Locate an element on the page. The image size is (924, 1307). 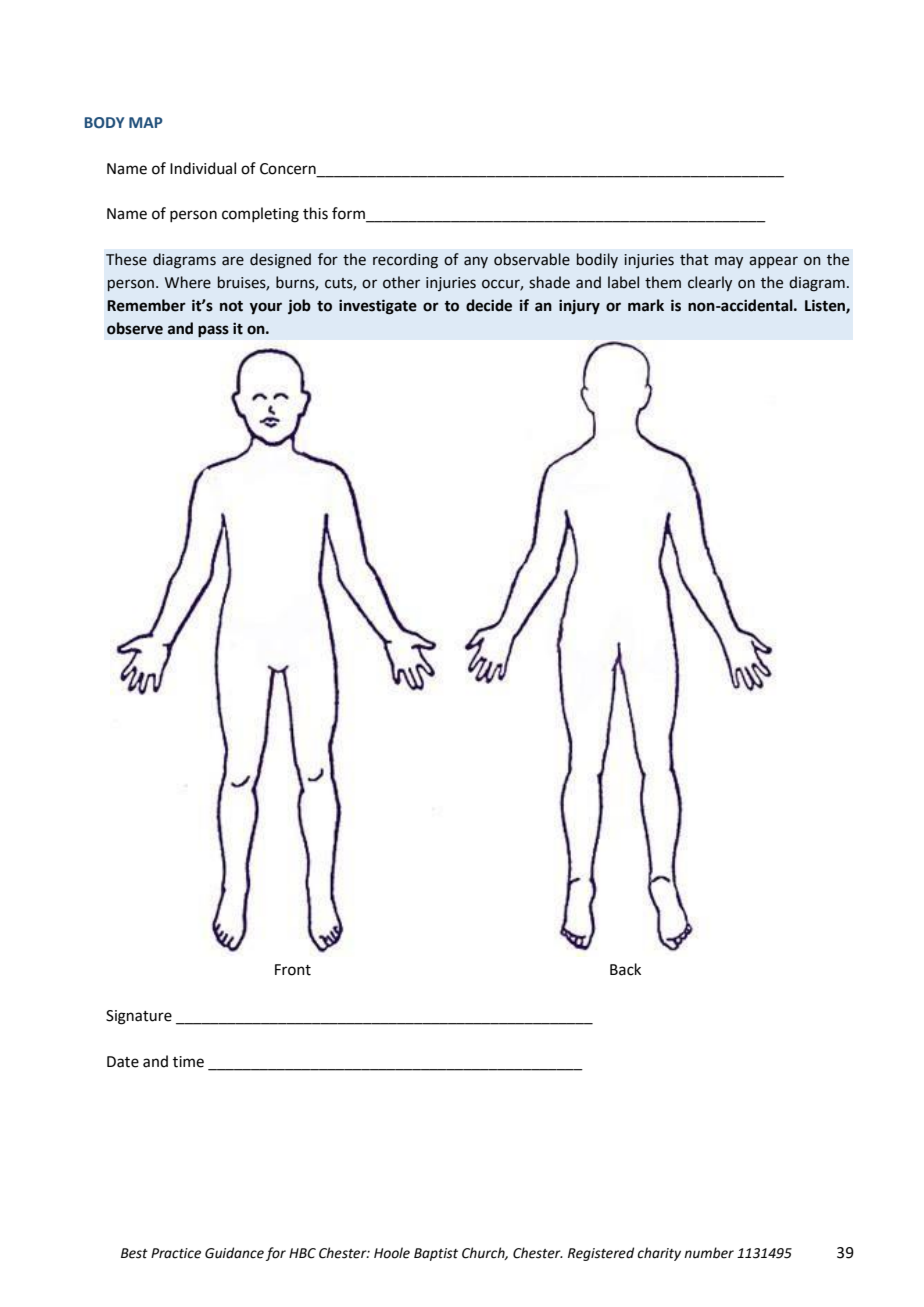
mark is located at coordinates (646, 305).
